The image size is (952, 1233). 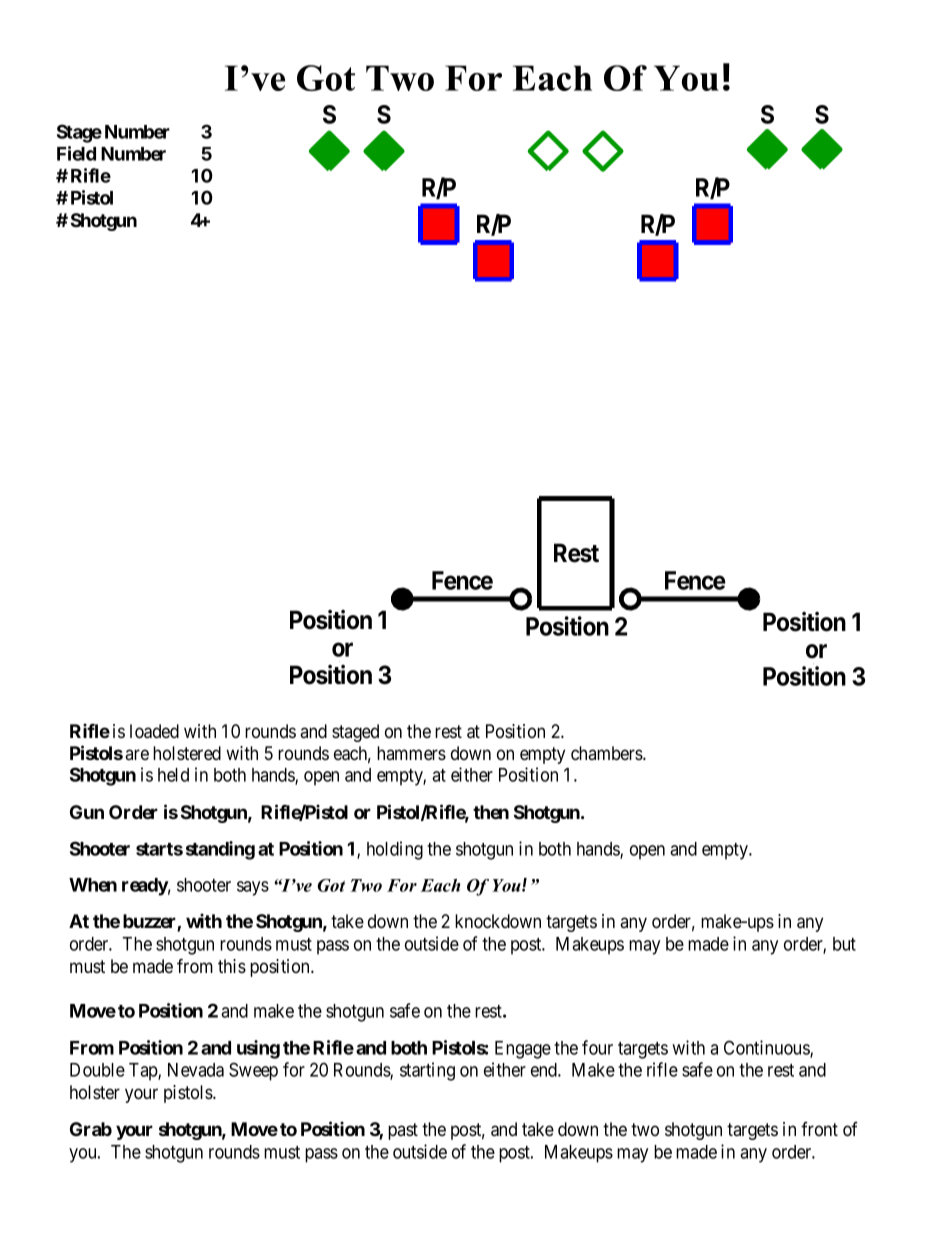 I want to click on hammers, so click(x=411, y=753).
